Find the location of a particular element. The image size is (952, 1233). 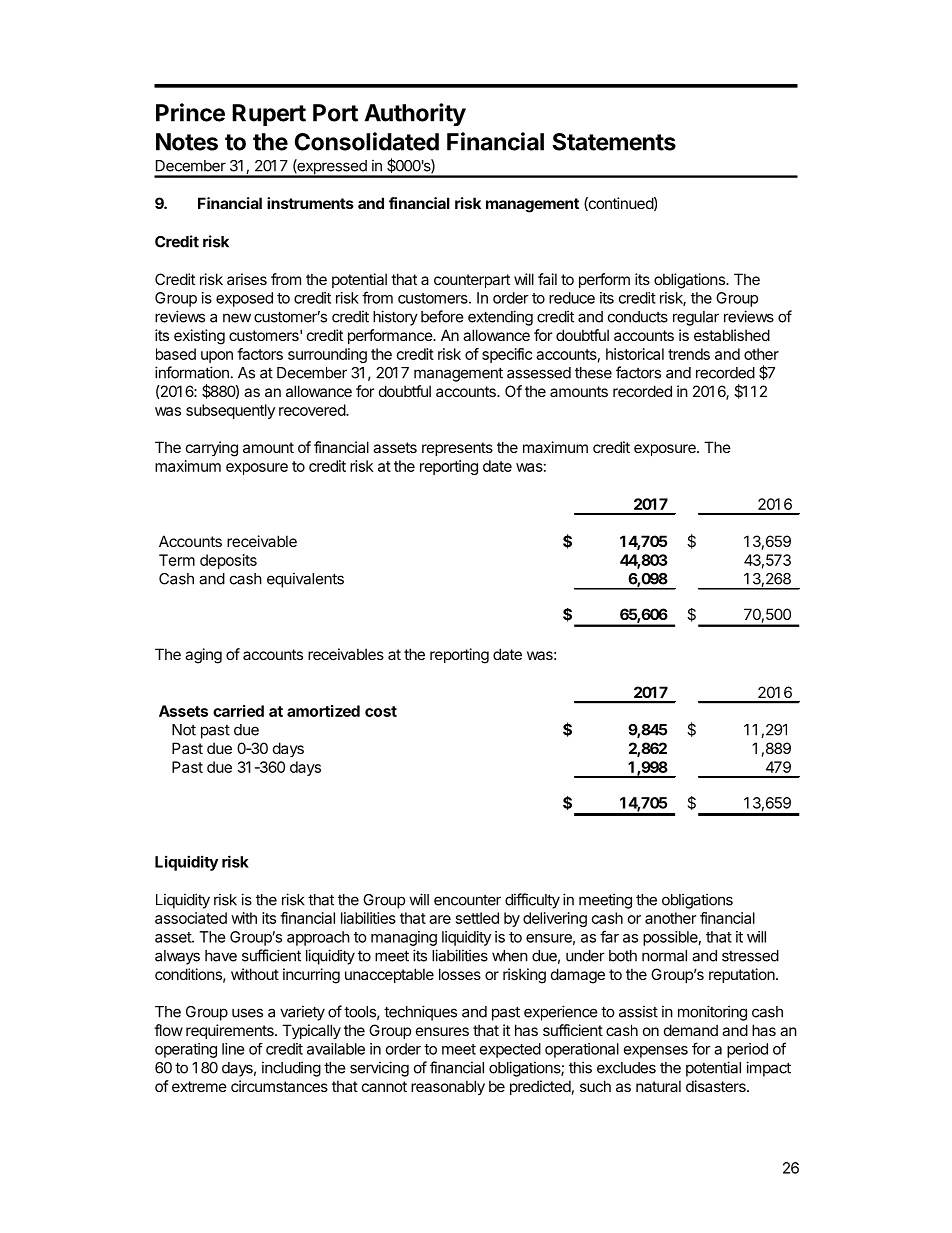

far is located at coordinates (609, 936).
